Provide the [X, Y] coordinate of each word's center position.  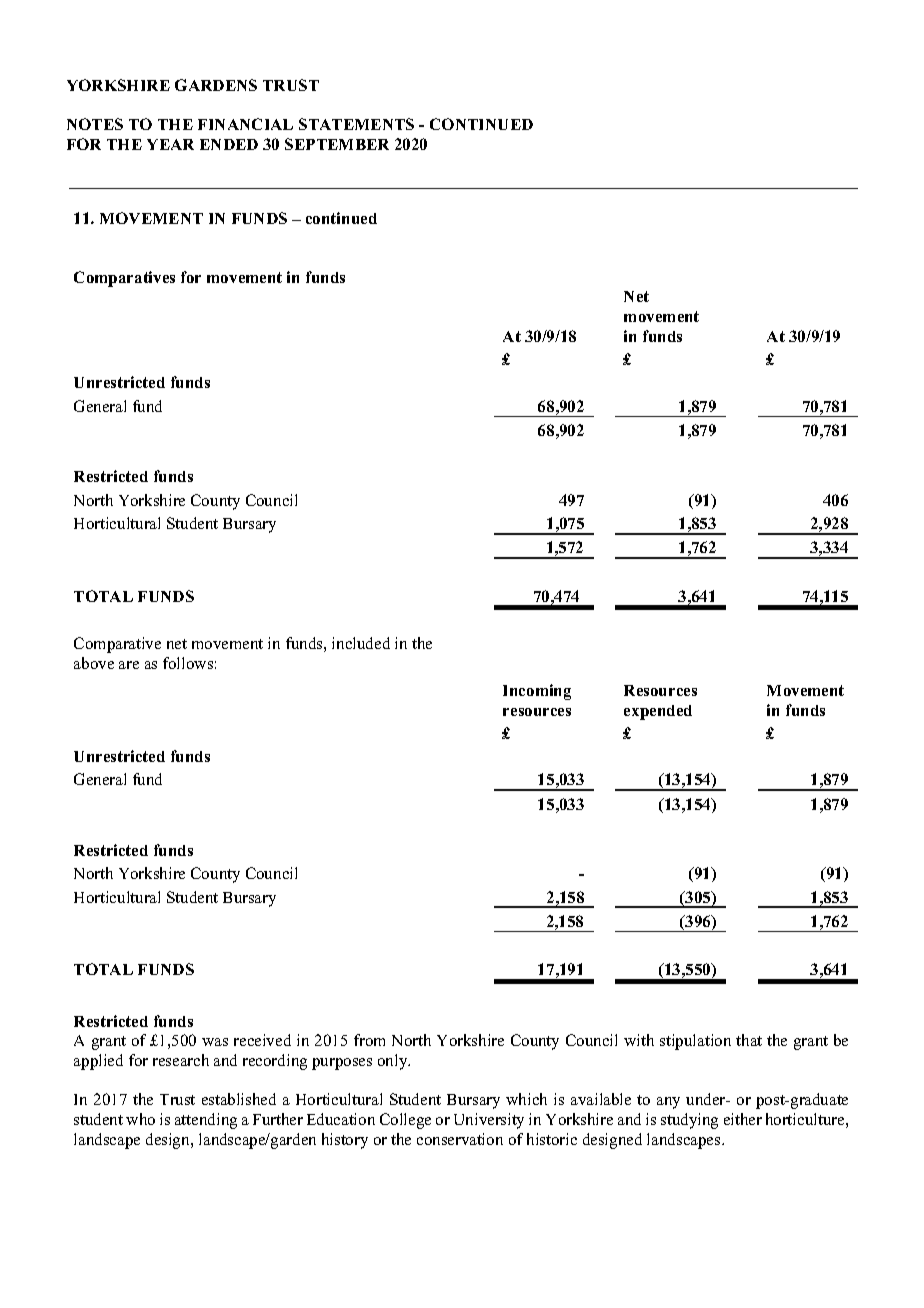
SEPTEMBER [337, 144]
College [405, 1121]
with [639, 1040]
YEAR [170, 144]
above [94, 663]
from [369, 1040]
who [140, 1119]
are [129, 665]
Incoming [537, 692]
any [668, 1103]
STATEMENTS [356, 124]
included [361, 643]
